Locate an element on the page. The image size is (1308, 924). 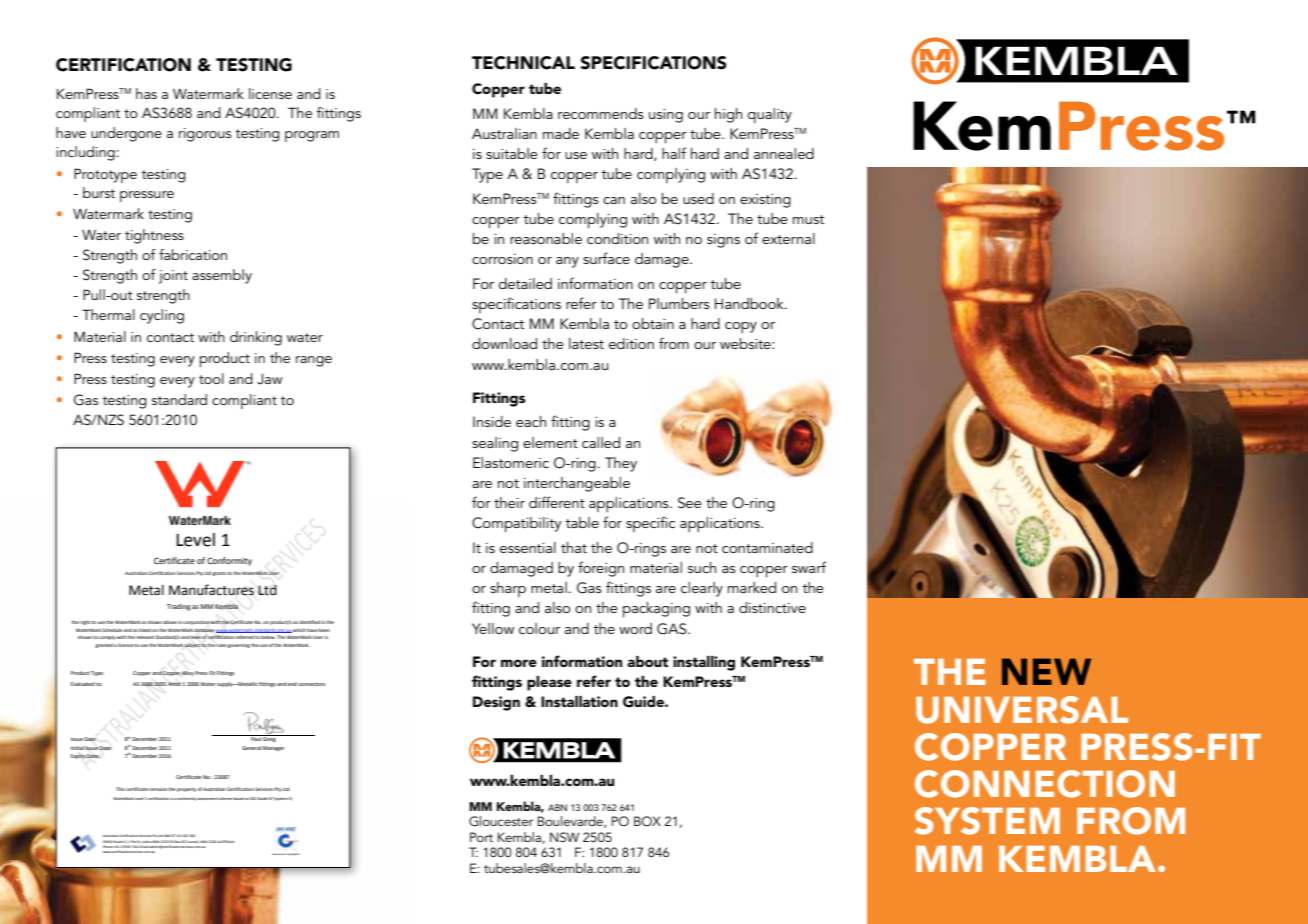
must is located at coordinates (808, 219).
